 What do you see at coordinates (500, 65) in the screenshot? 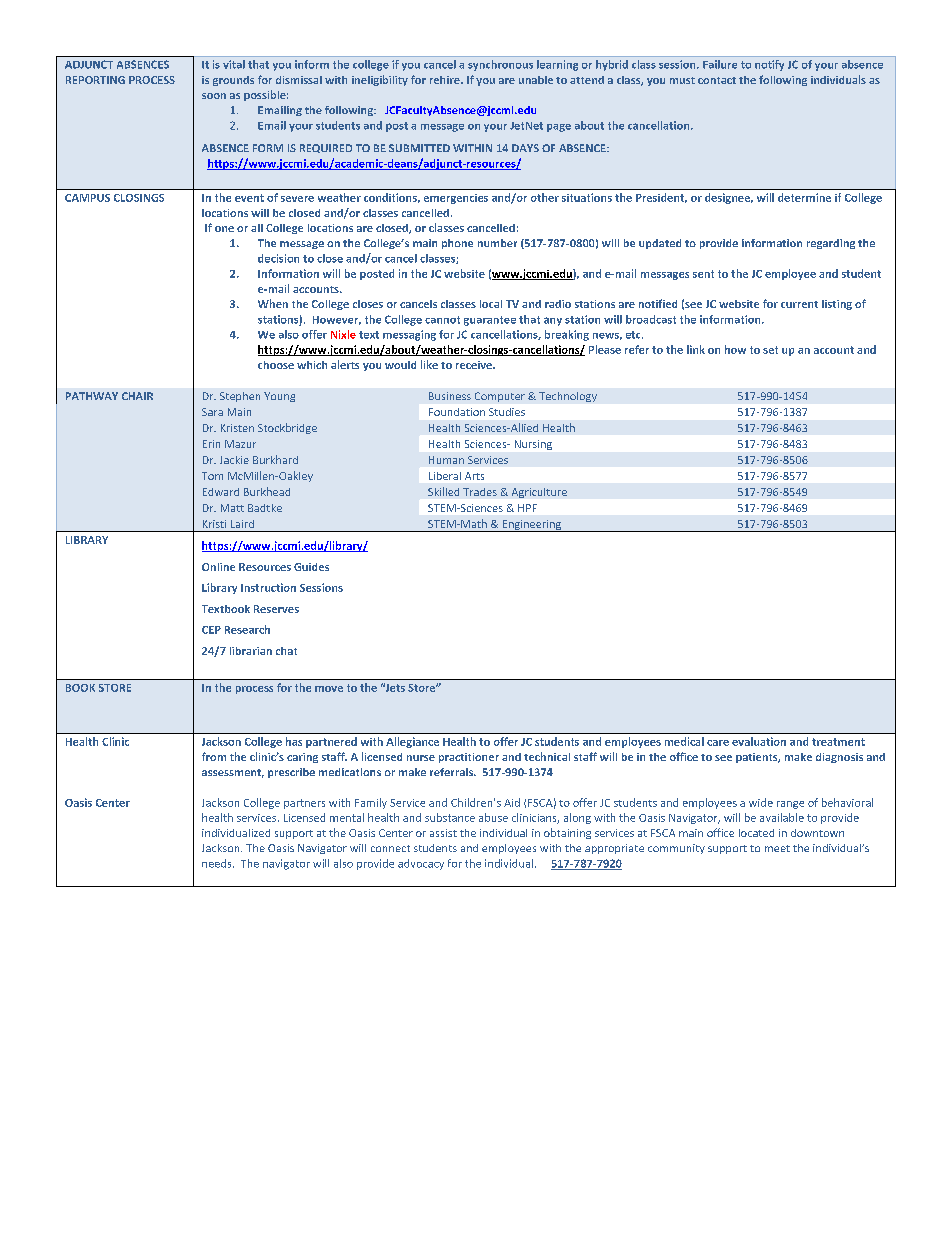
I see `synchronous` at bounding box center [500, 65].
